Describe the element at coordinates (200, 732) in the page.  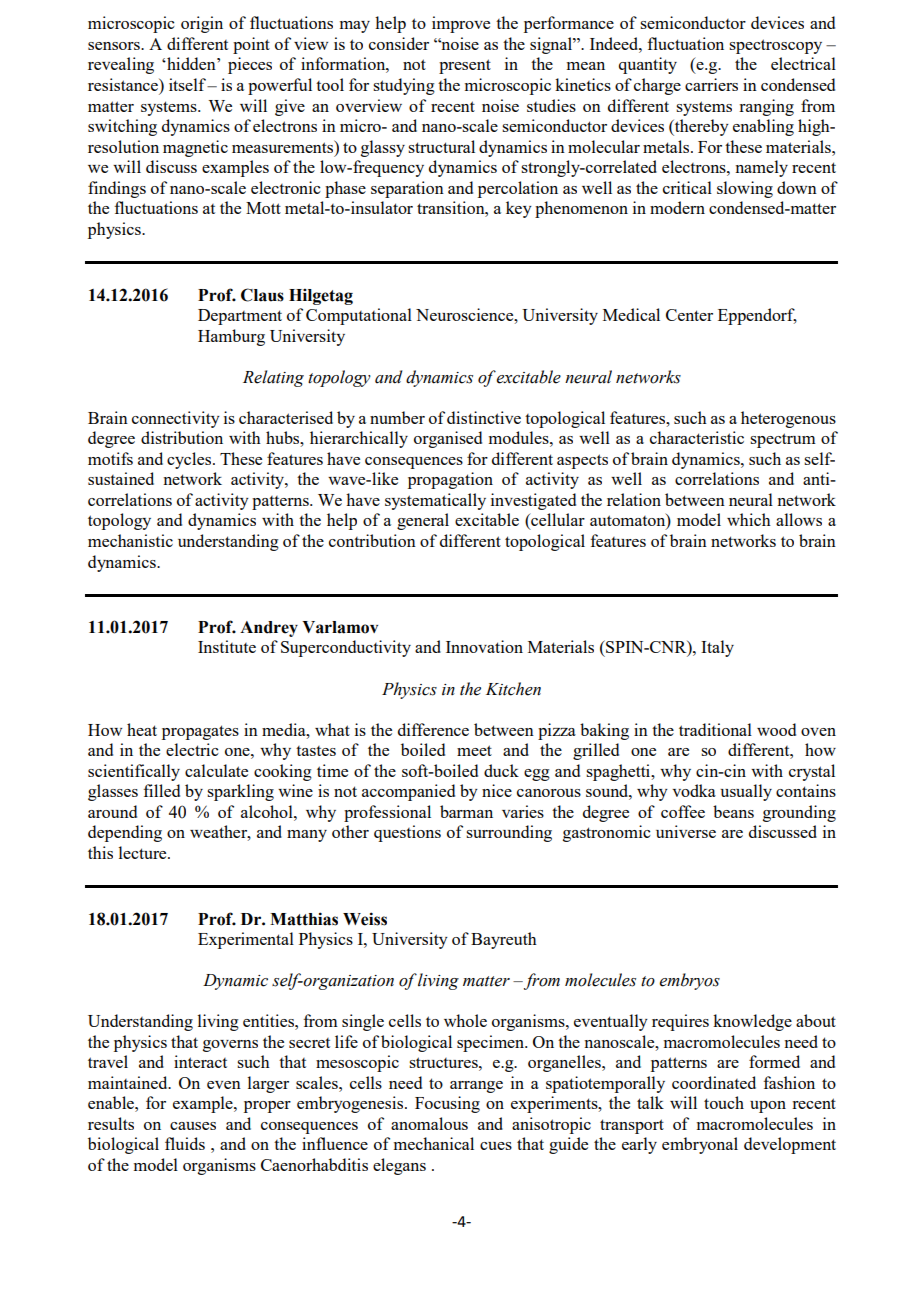
I see `propagates` at that location.
